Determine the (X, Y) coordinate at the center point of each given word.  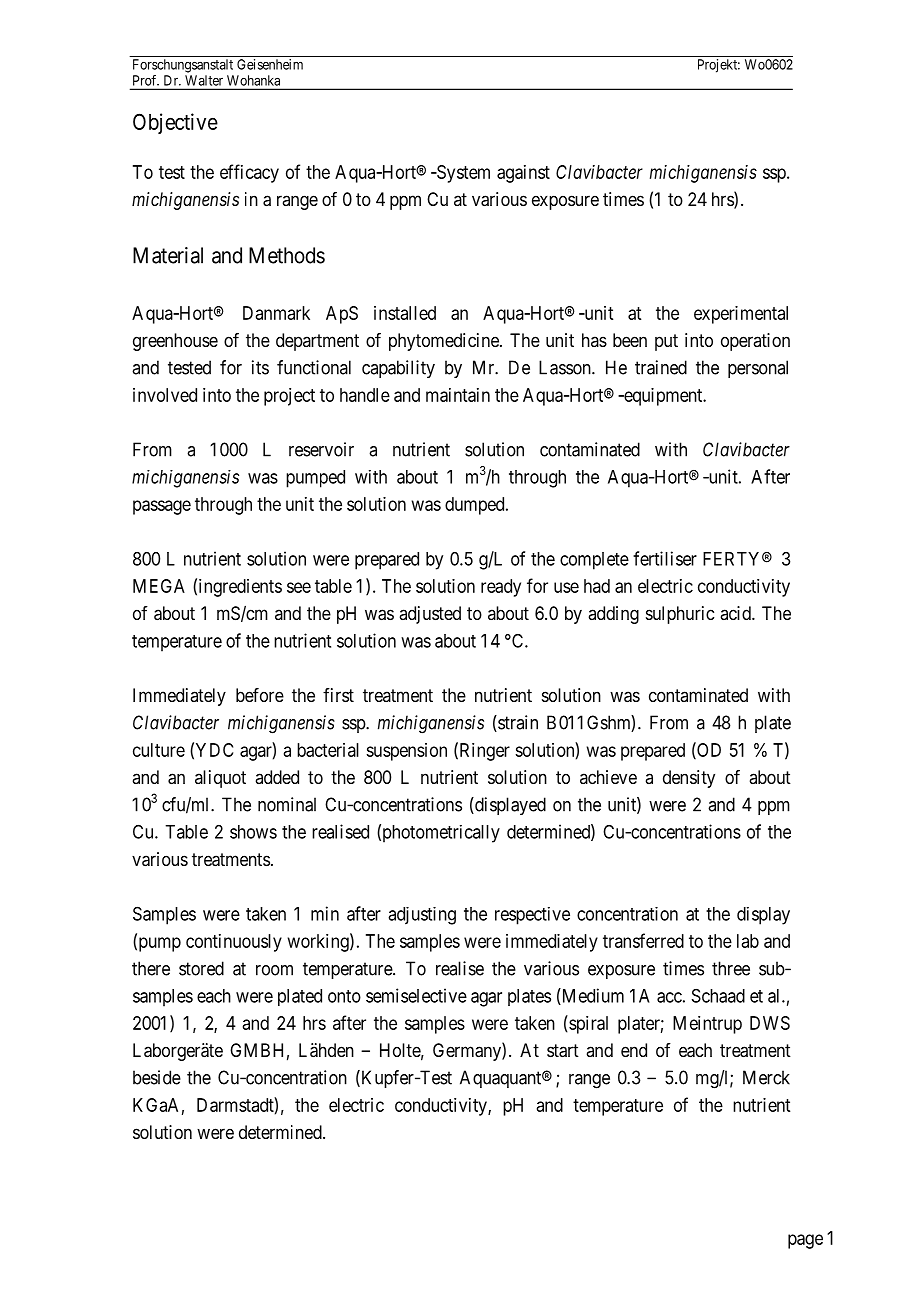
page (805, 1241)
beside (157, 1077)
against (523, 174)
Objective (175, 123)
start (563, 1051)
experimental (741, 315)
